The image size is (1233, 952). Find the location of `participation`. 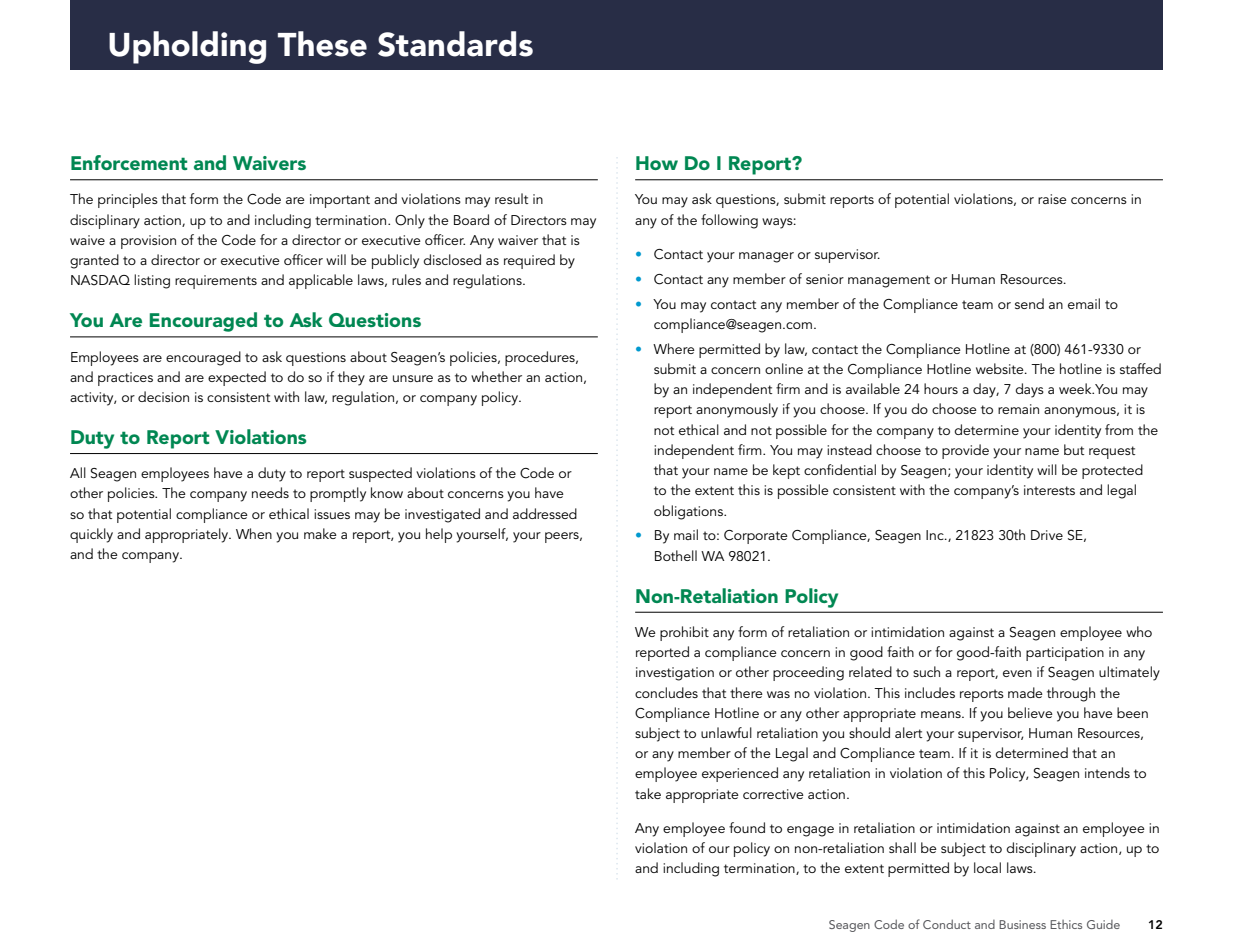

participation is located at coordinates (1065, 654).
